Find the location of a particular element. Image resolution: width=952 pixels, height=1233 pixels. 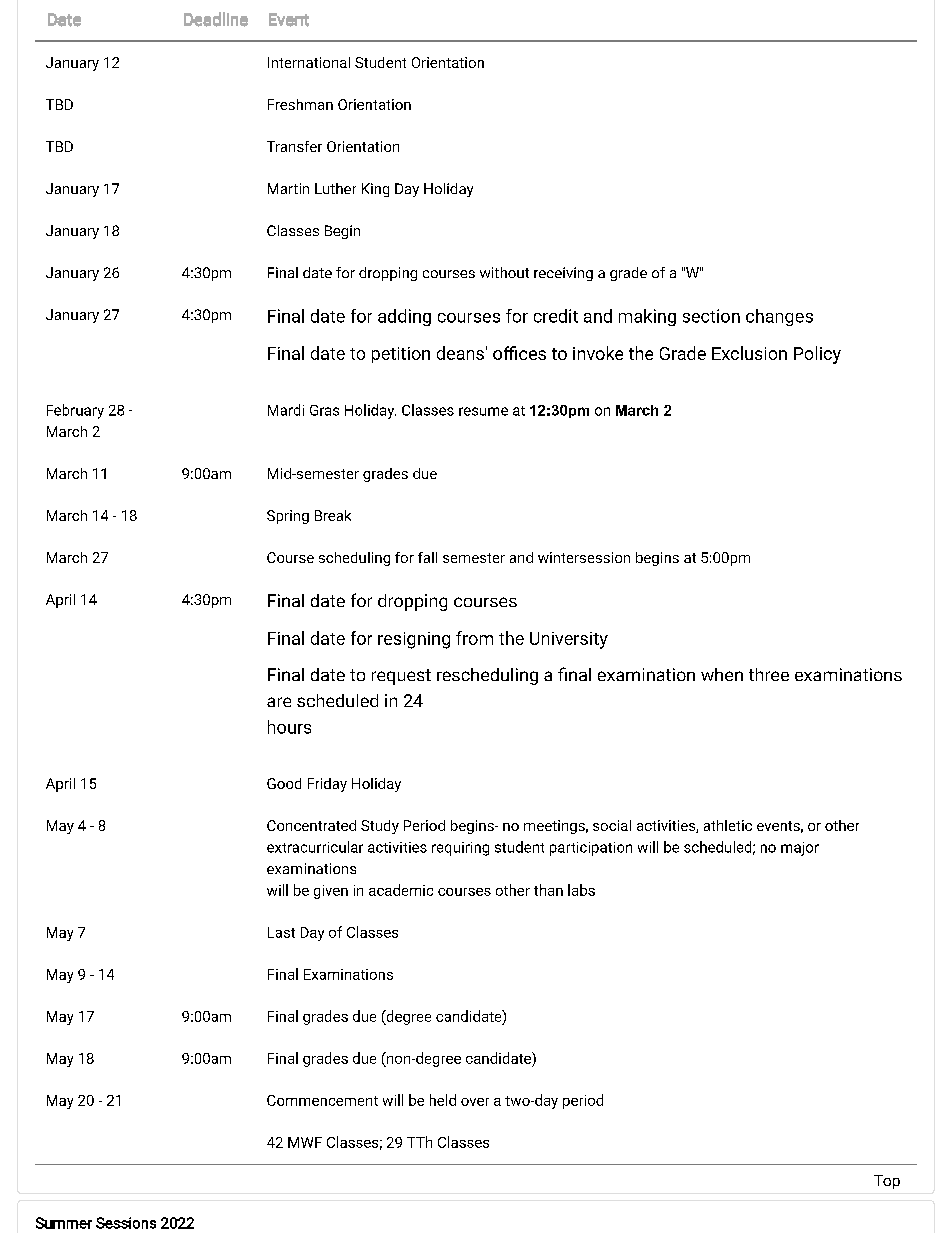

than is located at coordinates (548, 890).
